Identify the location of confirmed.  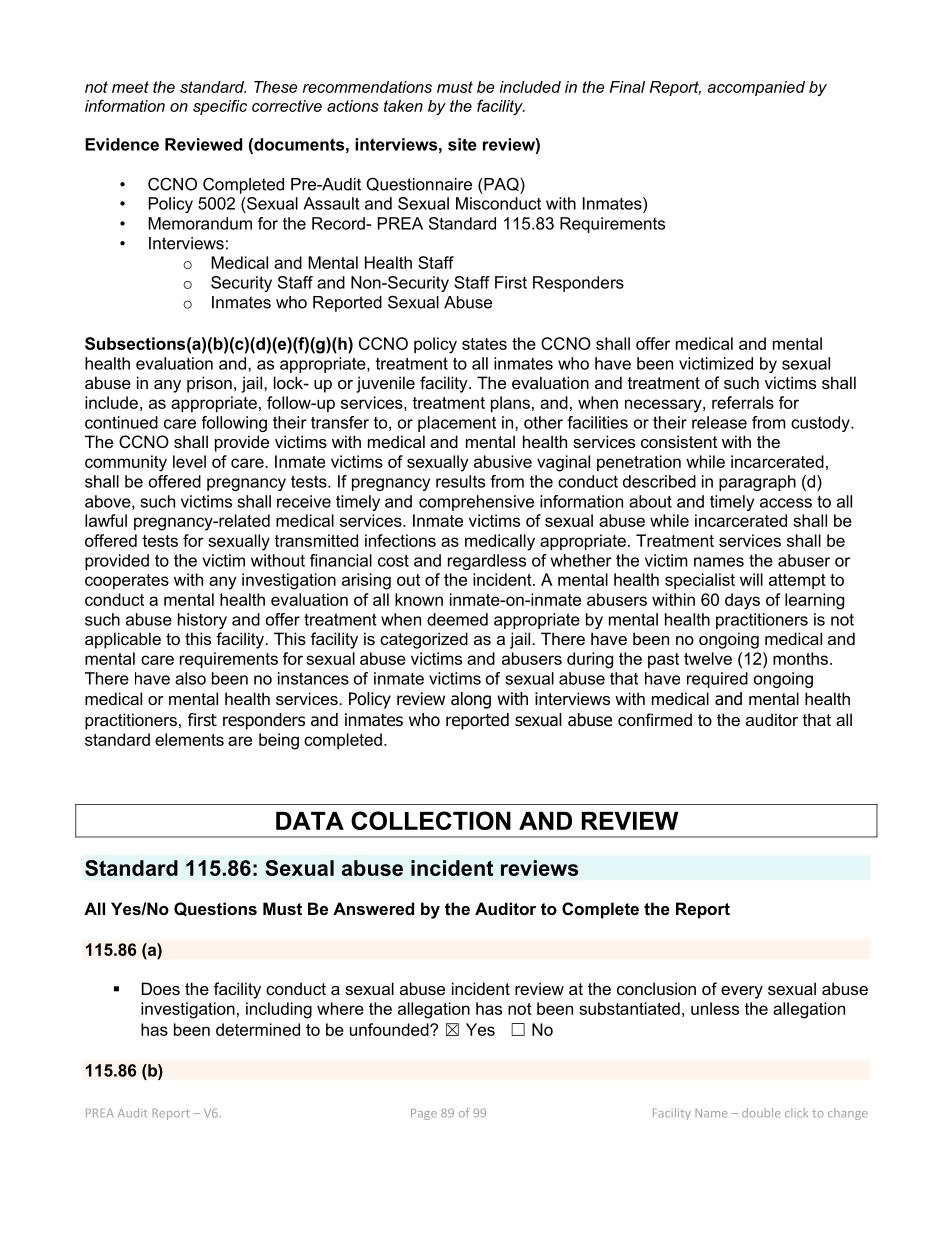
(655, 719).
